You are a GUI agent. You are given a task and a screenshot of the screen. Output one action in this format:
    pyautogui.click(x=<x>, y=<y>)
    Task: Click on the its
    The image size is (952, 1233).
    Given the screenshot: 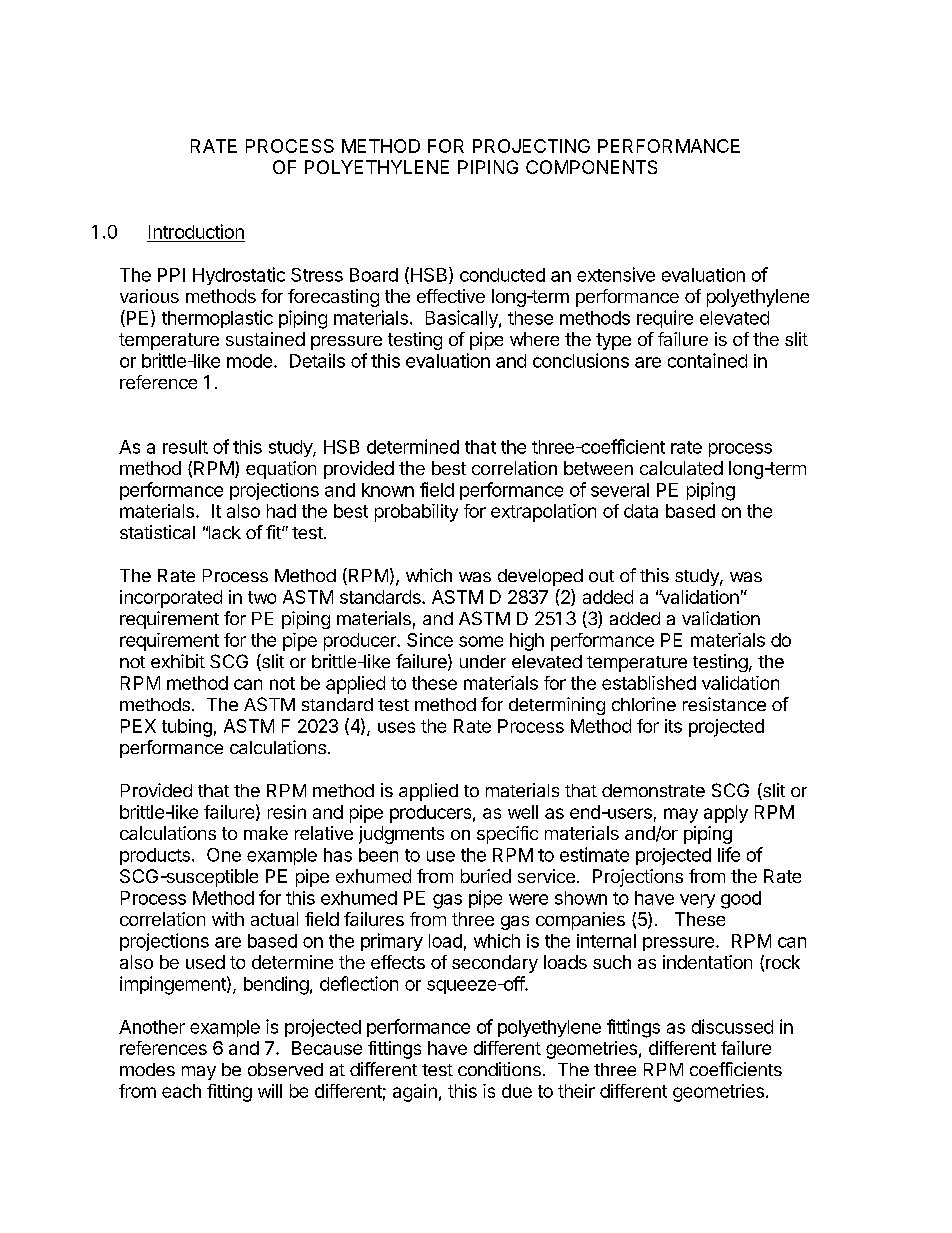 What is the action you would take?
    pyautogui.click(x=673, y=726)
